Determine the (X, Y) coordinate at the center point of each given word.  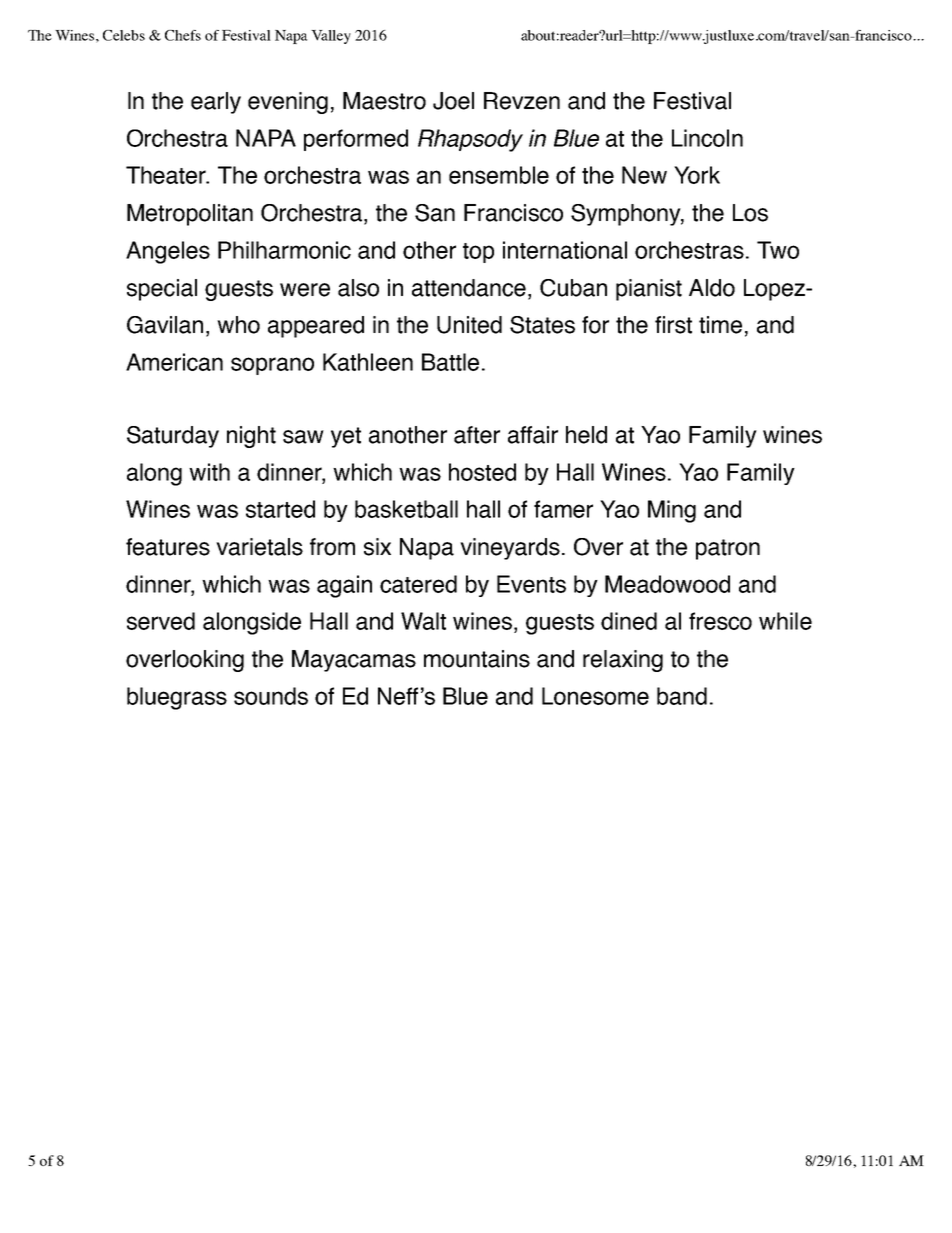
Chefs (183, 35)
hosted (482, 472)
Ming (672, 511)
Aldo (712, 288)
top (478, 253)
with (209, 472)
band (682, 696)
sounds (271, 696)
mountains (477, 659)
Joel (453, 101)
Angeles (168, 252)
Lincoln (707, 138)
